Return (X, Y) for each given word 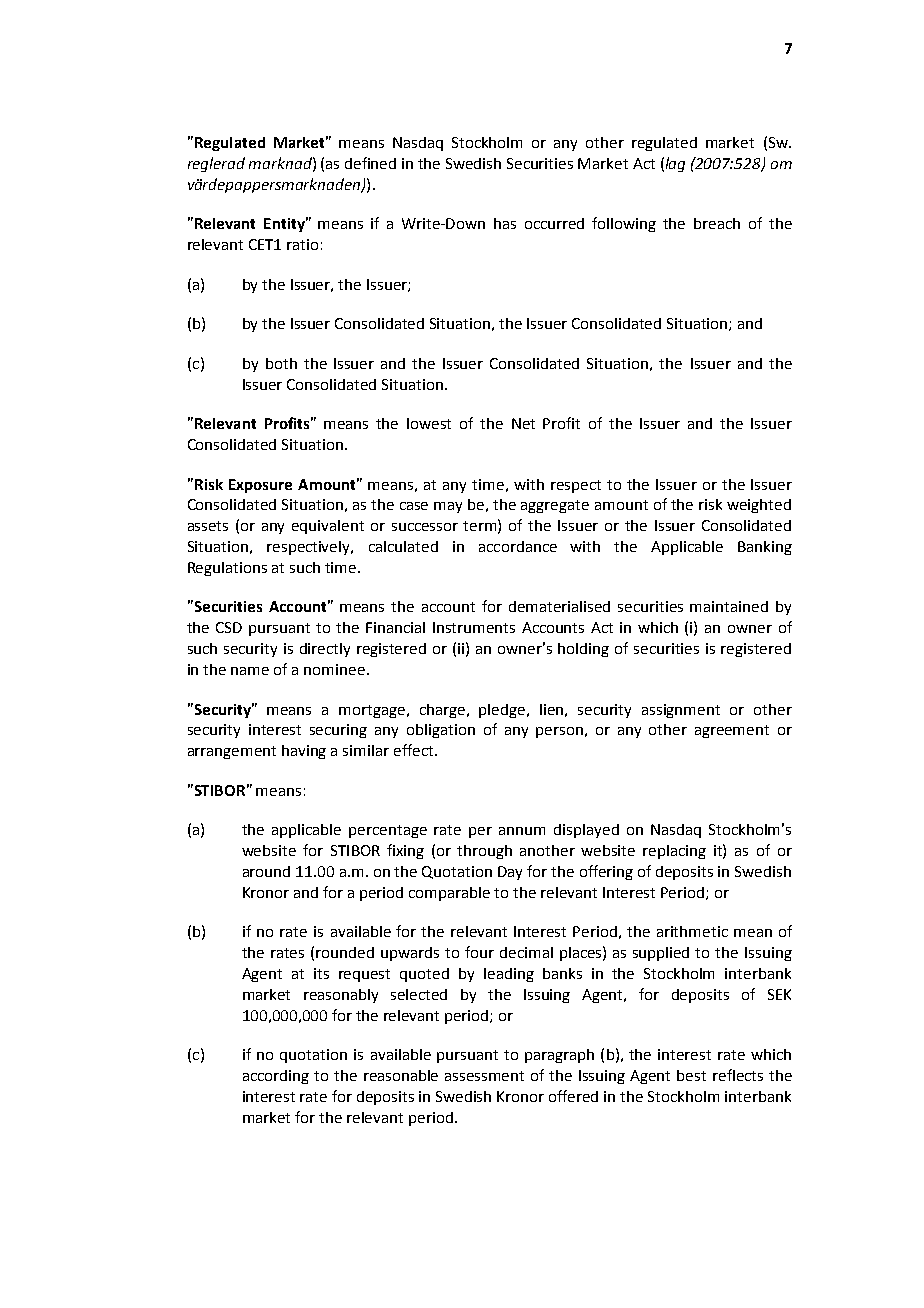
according (276, 1077)
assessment (484, 1076)
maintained (729, 606)
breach (717, 223)
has (505, 223)
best (691, 1075)
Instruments (474, 627)
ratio (302, 244)
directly (325, 650)
